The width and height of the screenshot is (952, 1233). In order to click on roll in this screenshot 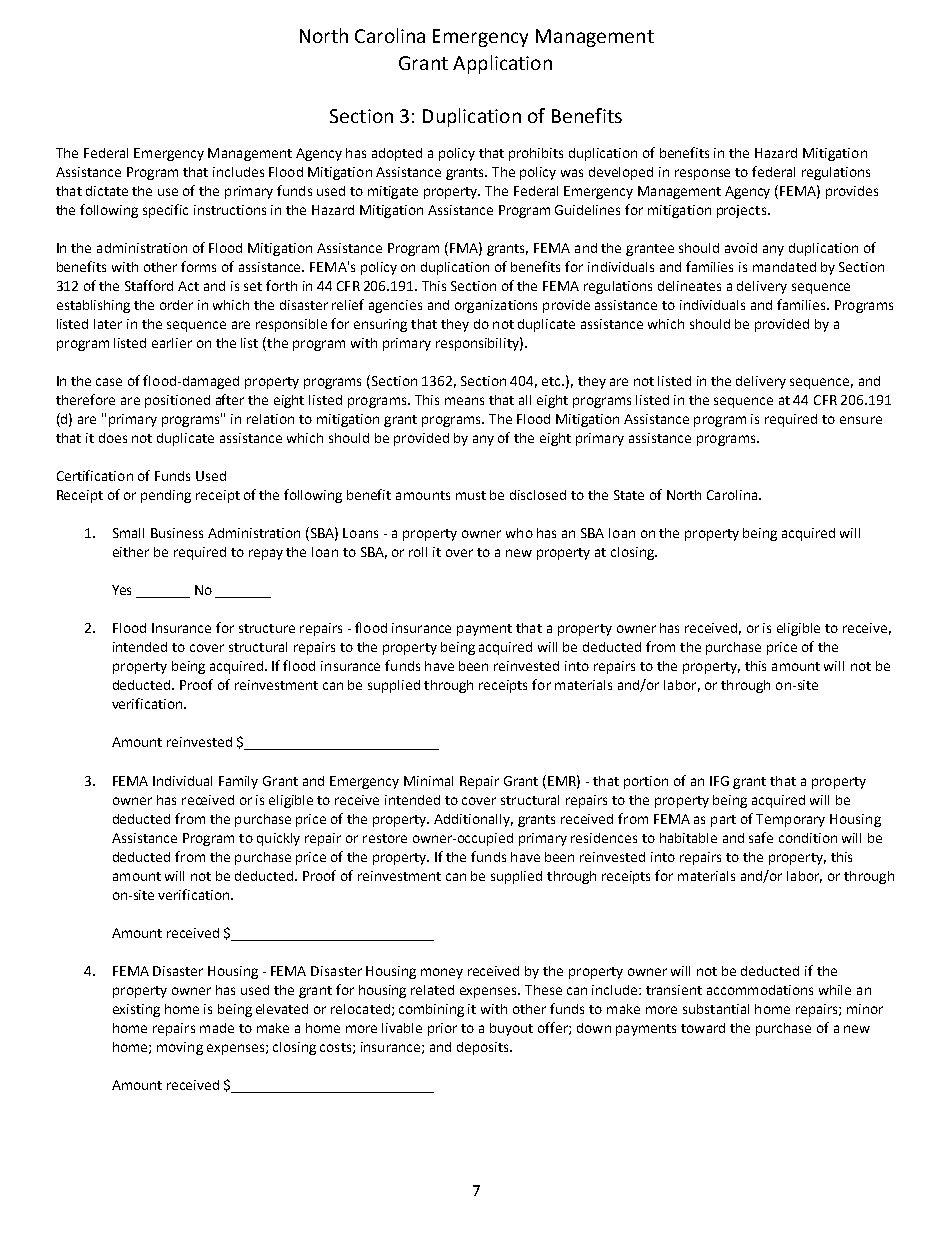, I will do `click(418, 552)`.
